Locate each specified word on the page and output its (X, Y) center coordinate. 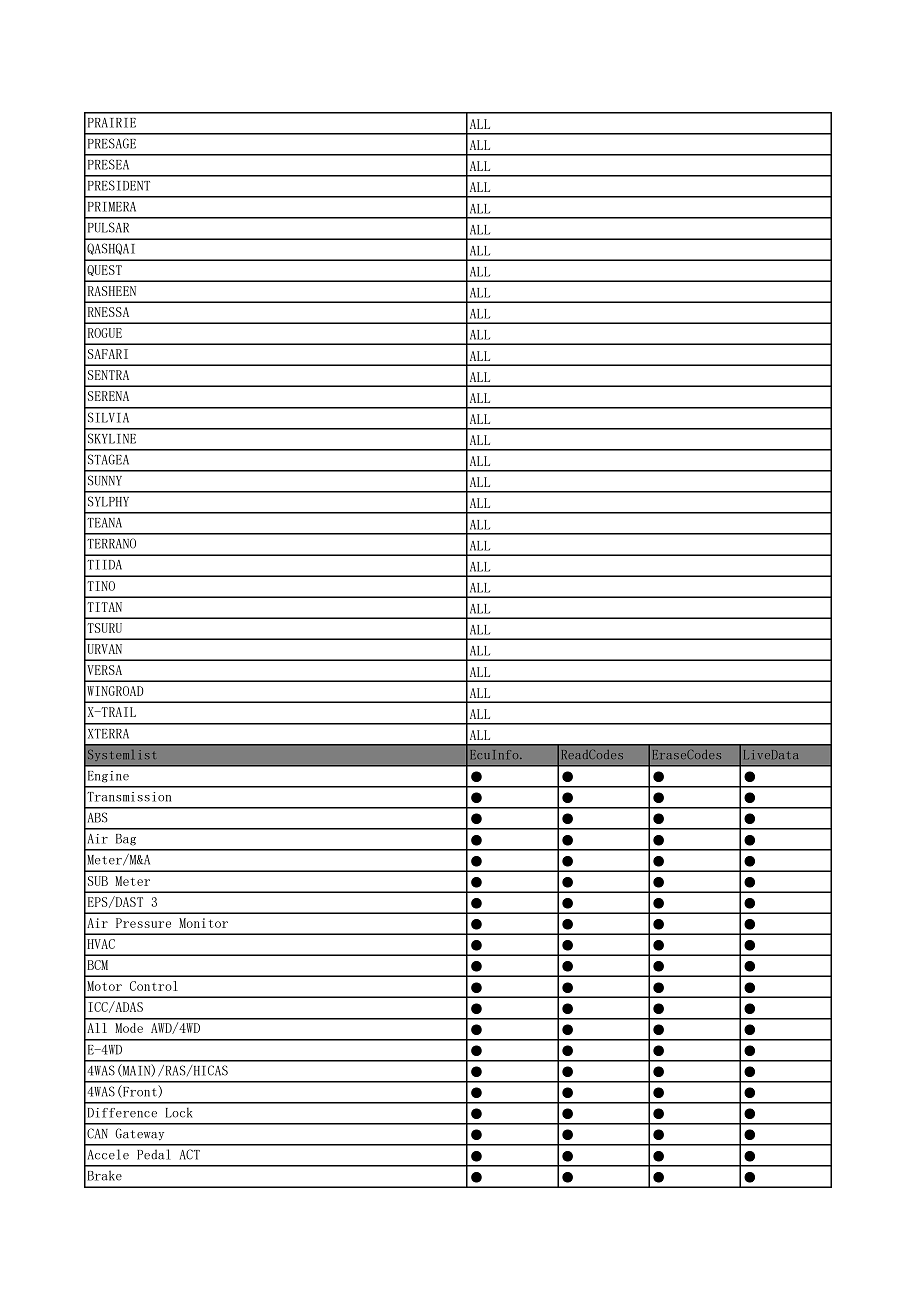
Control (154, 986)
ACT (190, 1154)
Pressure (143, 923)
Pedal (154, 1154)
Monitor (203, 923)
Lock (179, 1112)
